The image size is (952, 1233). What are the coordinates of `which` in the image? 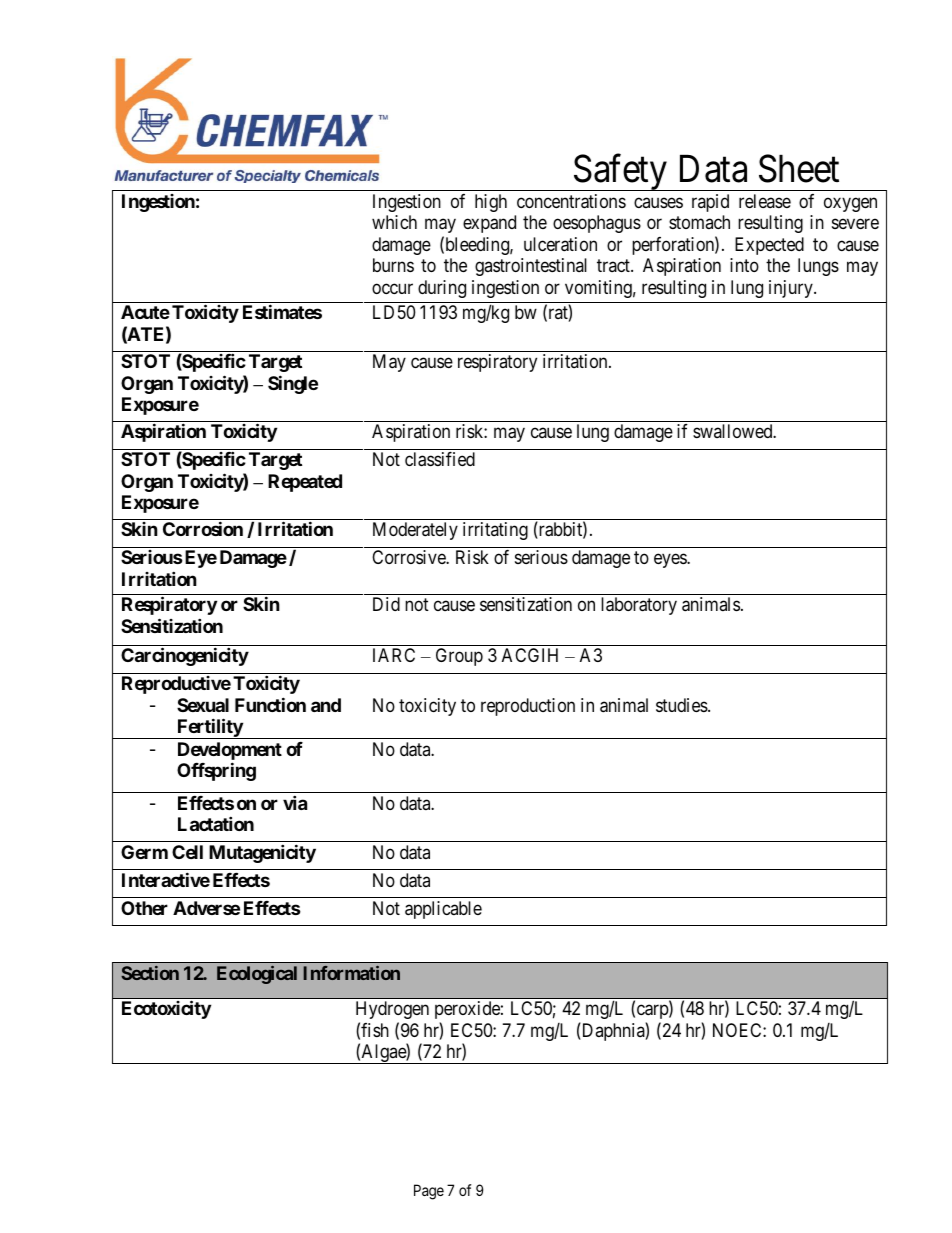 It's located at (394, 222).
